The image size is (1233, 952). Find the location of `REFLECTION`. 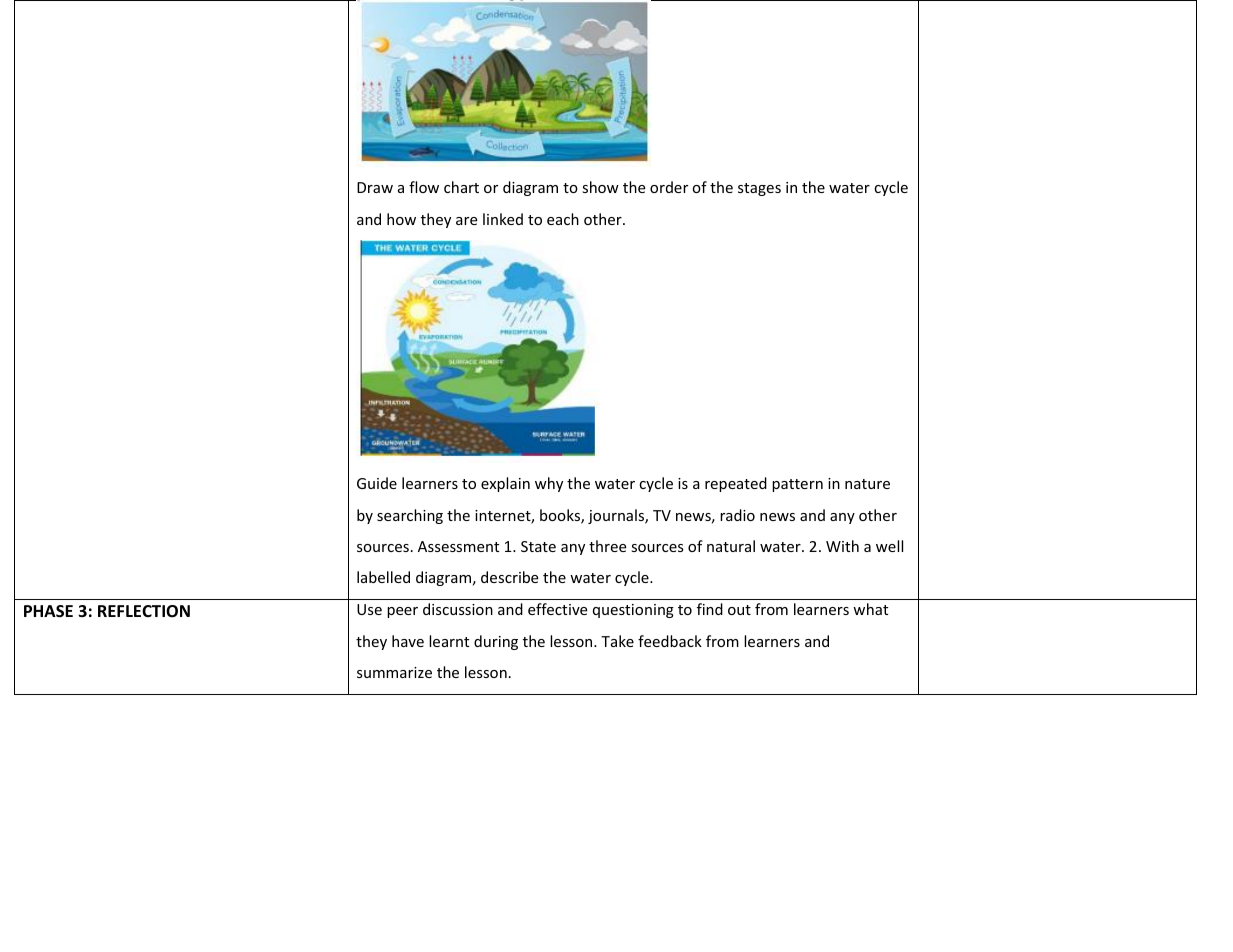

REFLECTION is located at coordinates (144, 611).
